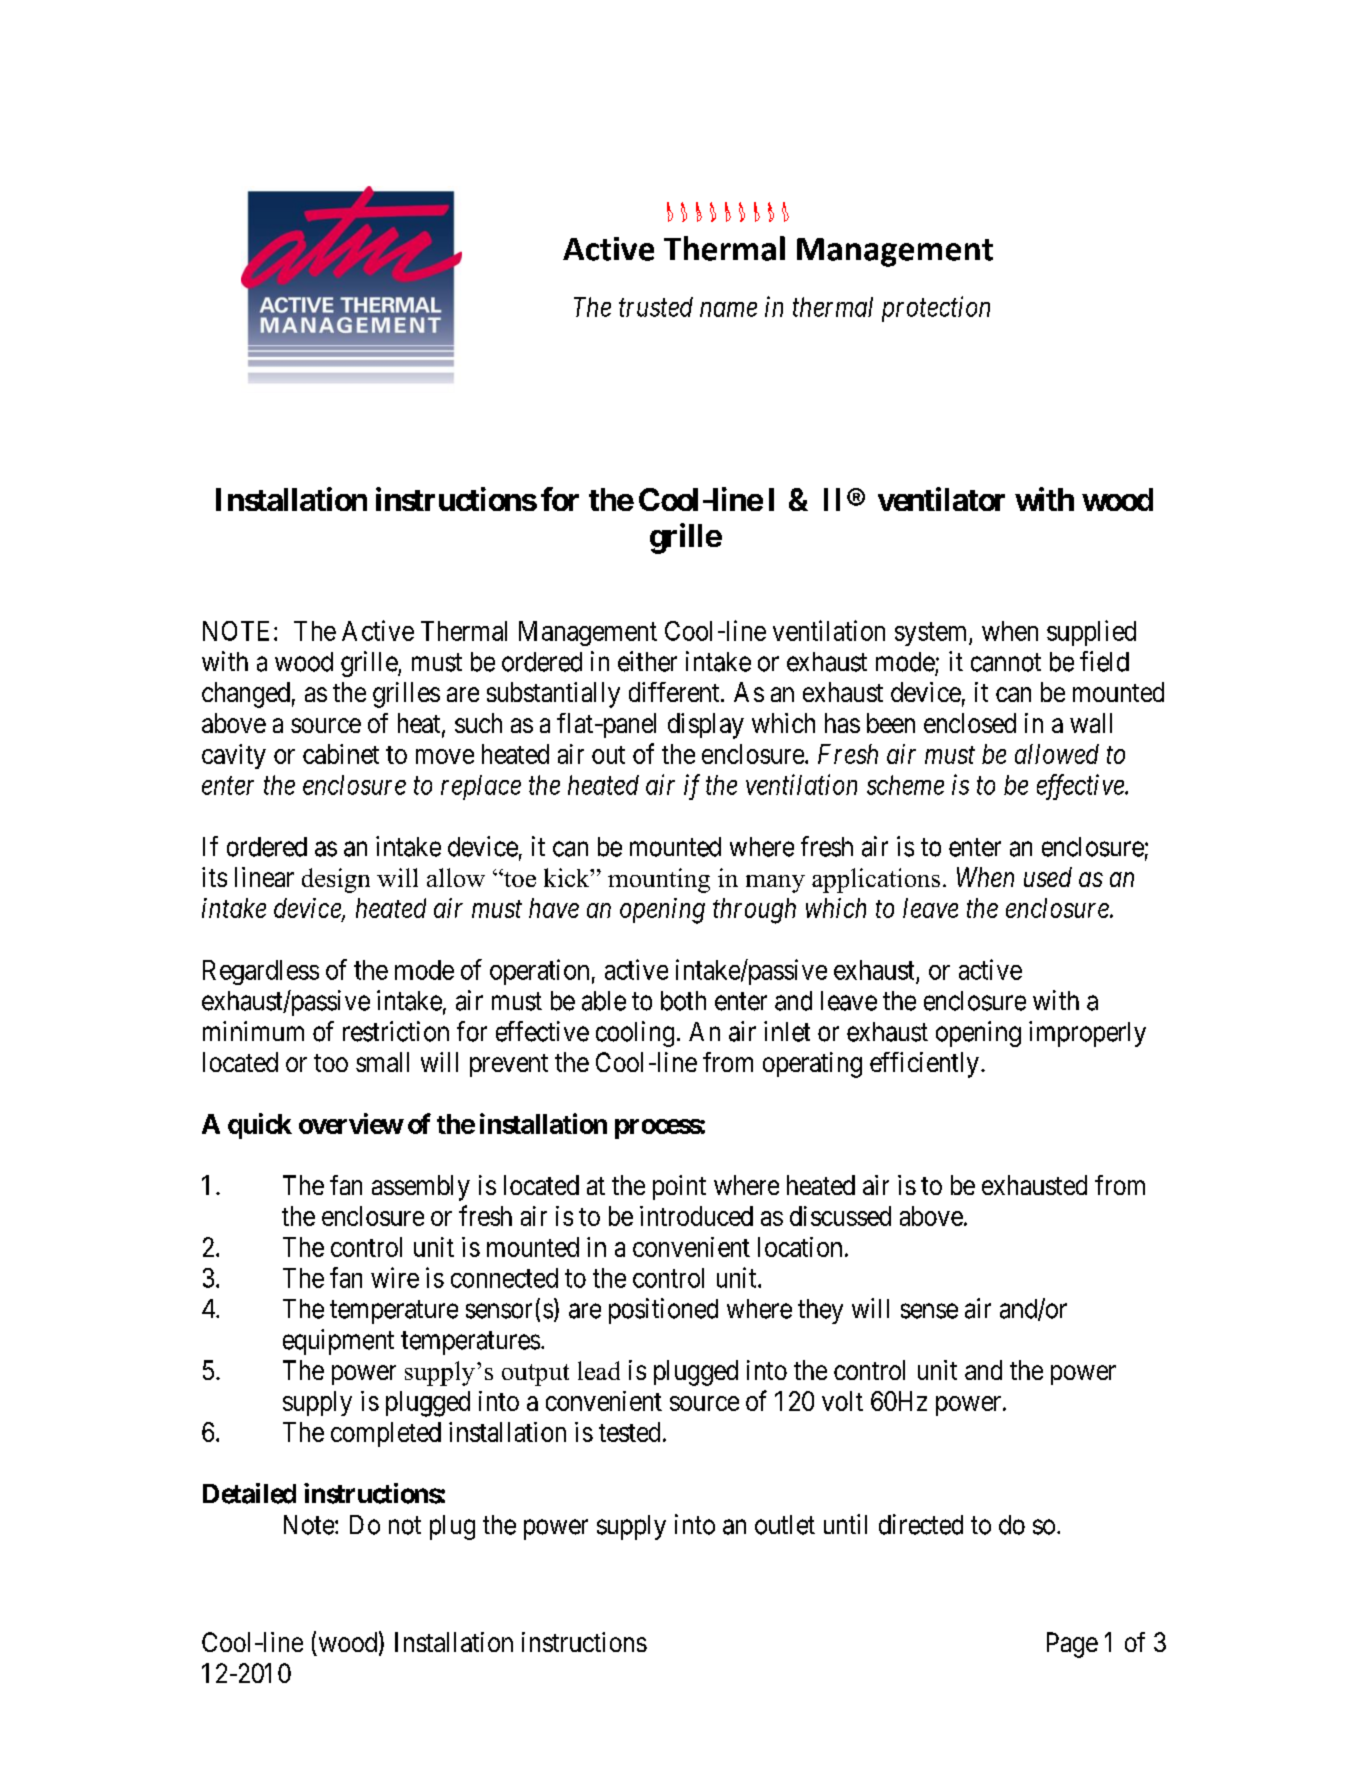 This screenshot has width=1367, height=1769. What do you see at coordinates (679, 1187) in the screenshot?
I see `point` at bounding box center [679, 1187].
